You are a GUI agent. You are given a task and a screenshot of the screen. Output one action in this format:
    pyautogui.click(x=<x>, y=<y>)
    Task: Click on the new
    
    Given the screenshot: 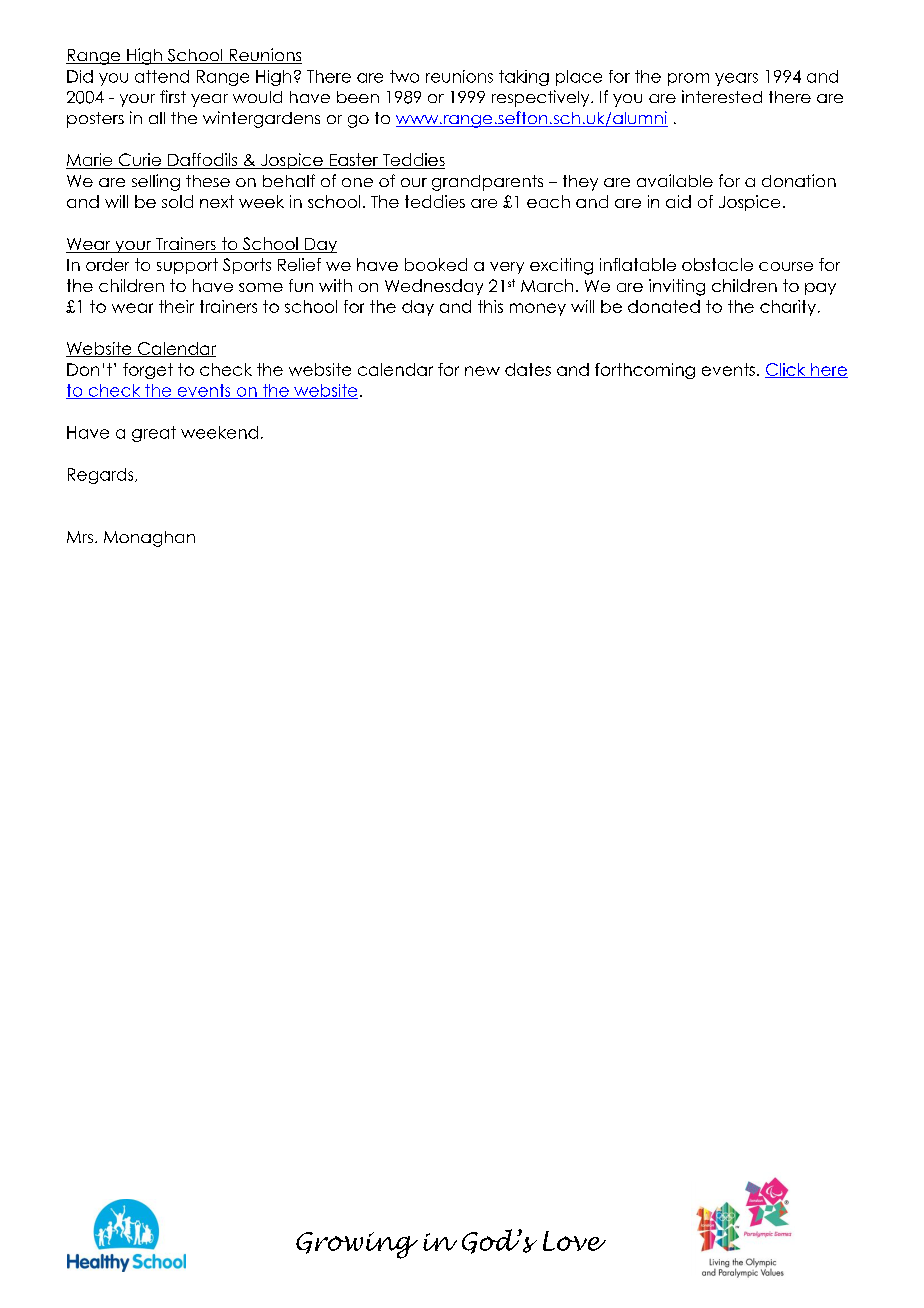 What is the action you would take?
    pyautogui.click(x=482, y=371)
